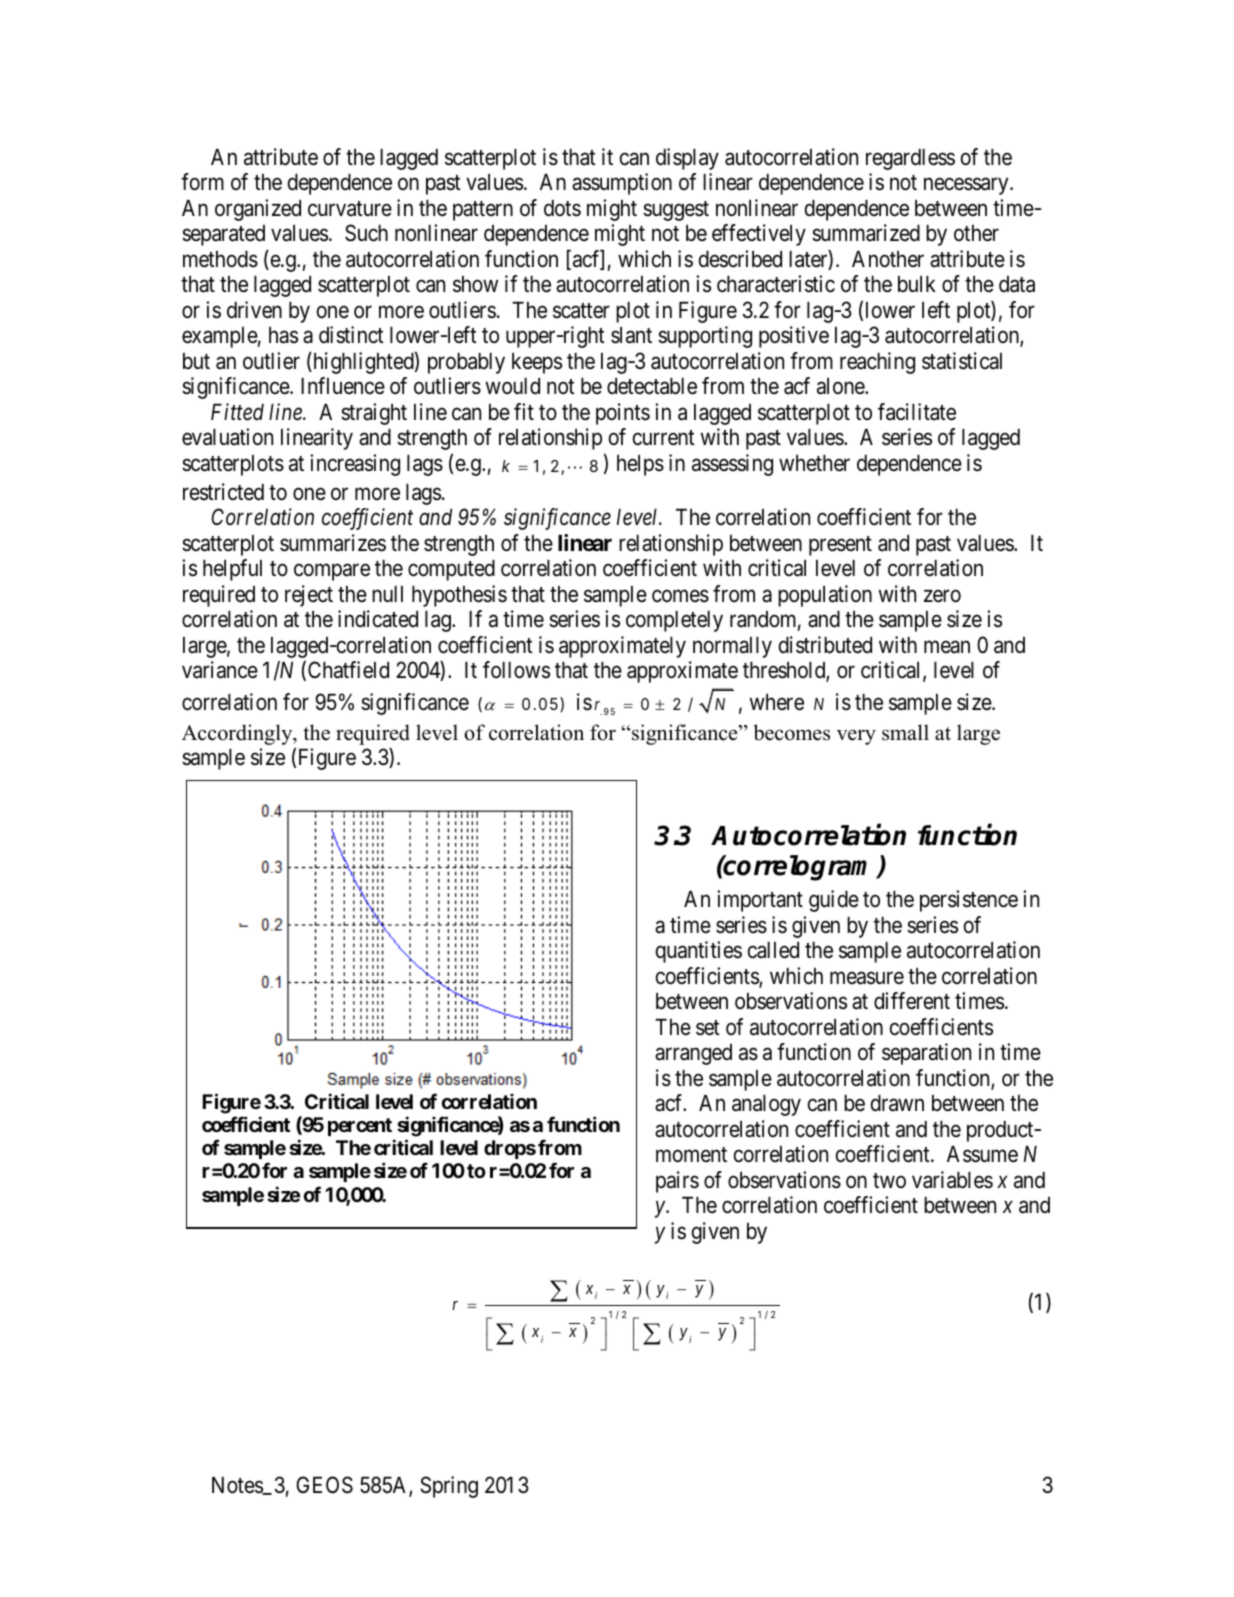 Image resolution: width=1234 pixels, height=1597 pixels. I want to click on Spring, so click(449, 1487).
